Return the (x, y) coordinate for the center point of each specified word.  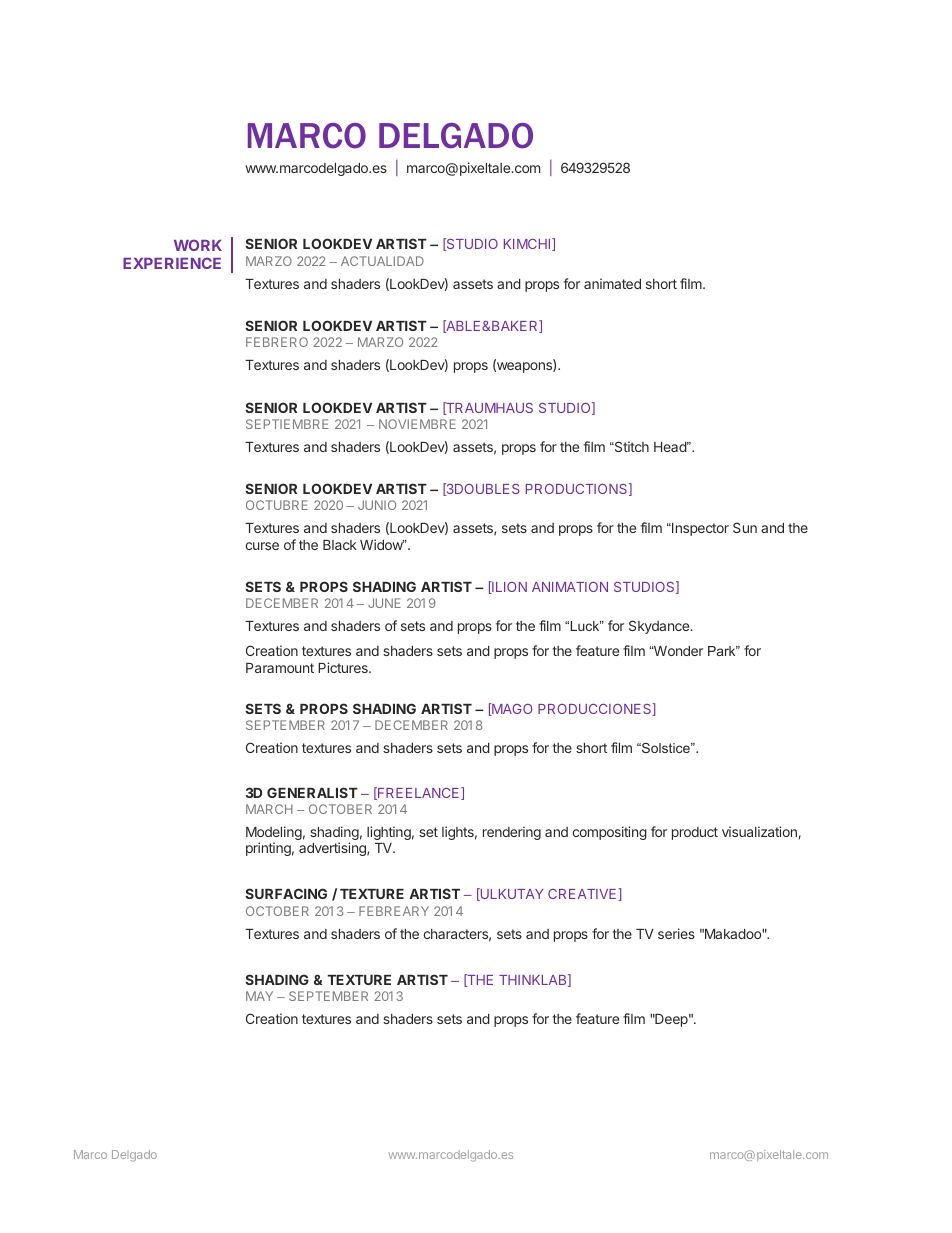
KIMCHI (528, 244)
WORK (198, 245)
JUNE (384, 603)
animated (612, 283)
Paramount (280, 668)
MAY (259, 996)
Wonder (677, 651)
